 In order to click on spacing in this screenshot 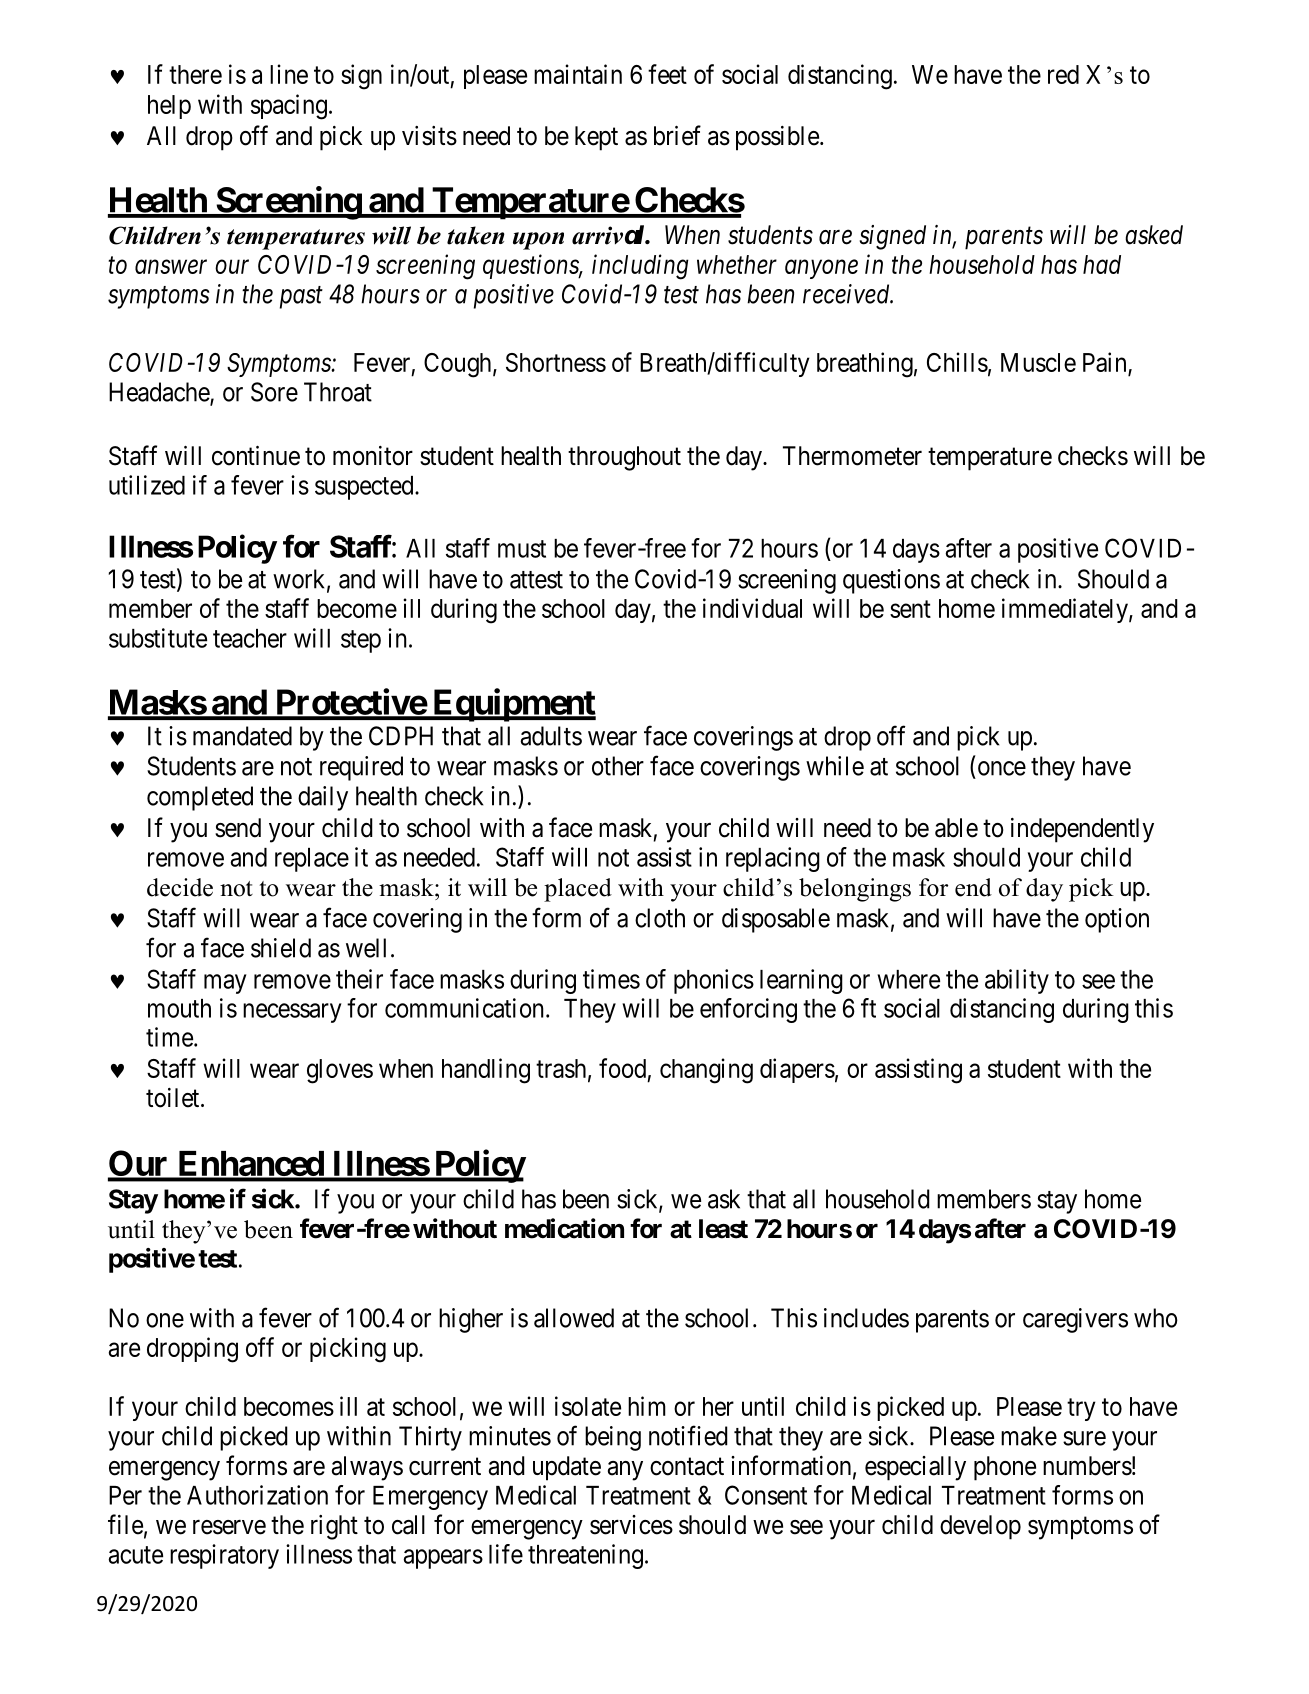, I will do `click(289, 107)`.
